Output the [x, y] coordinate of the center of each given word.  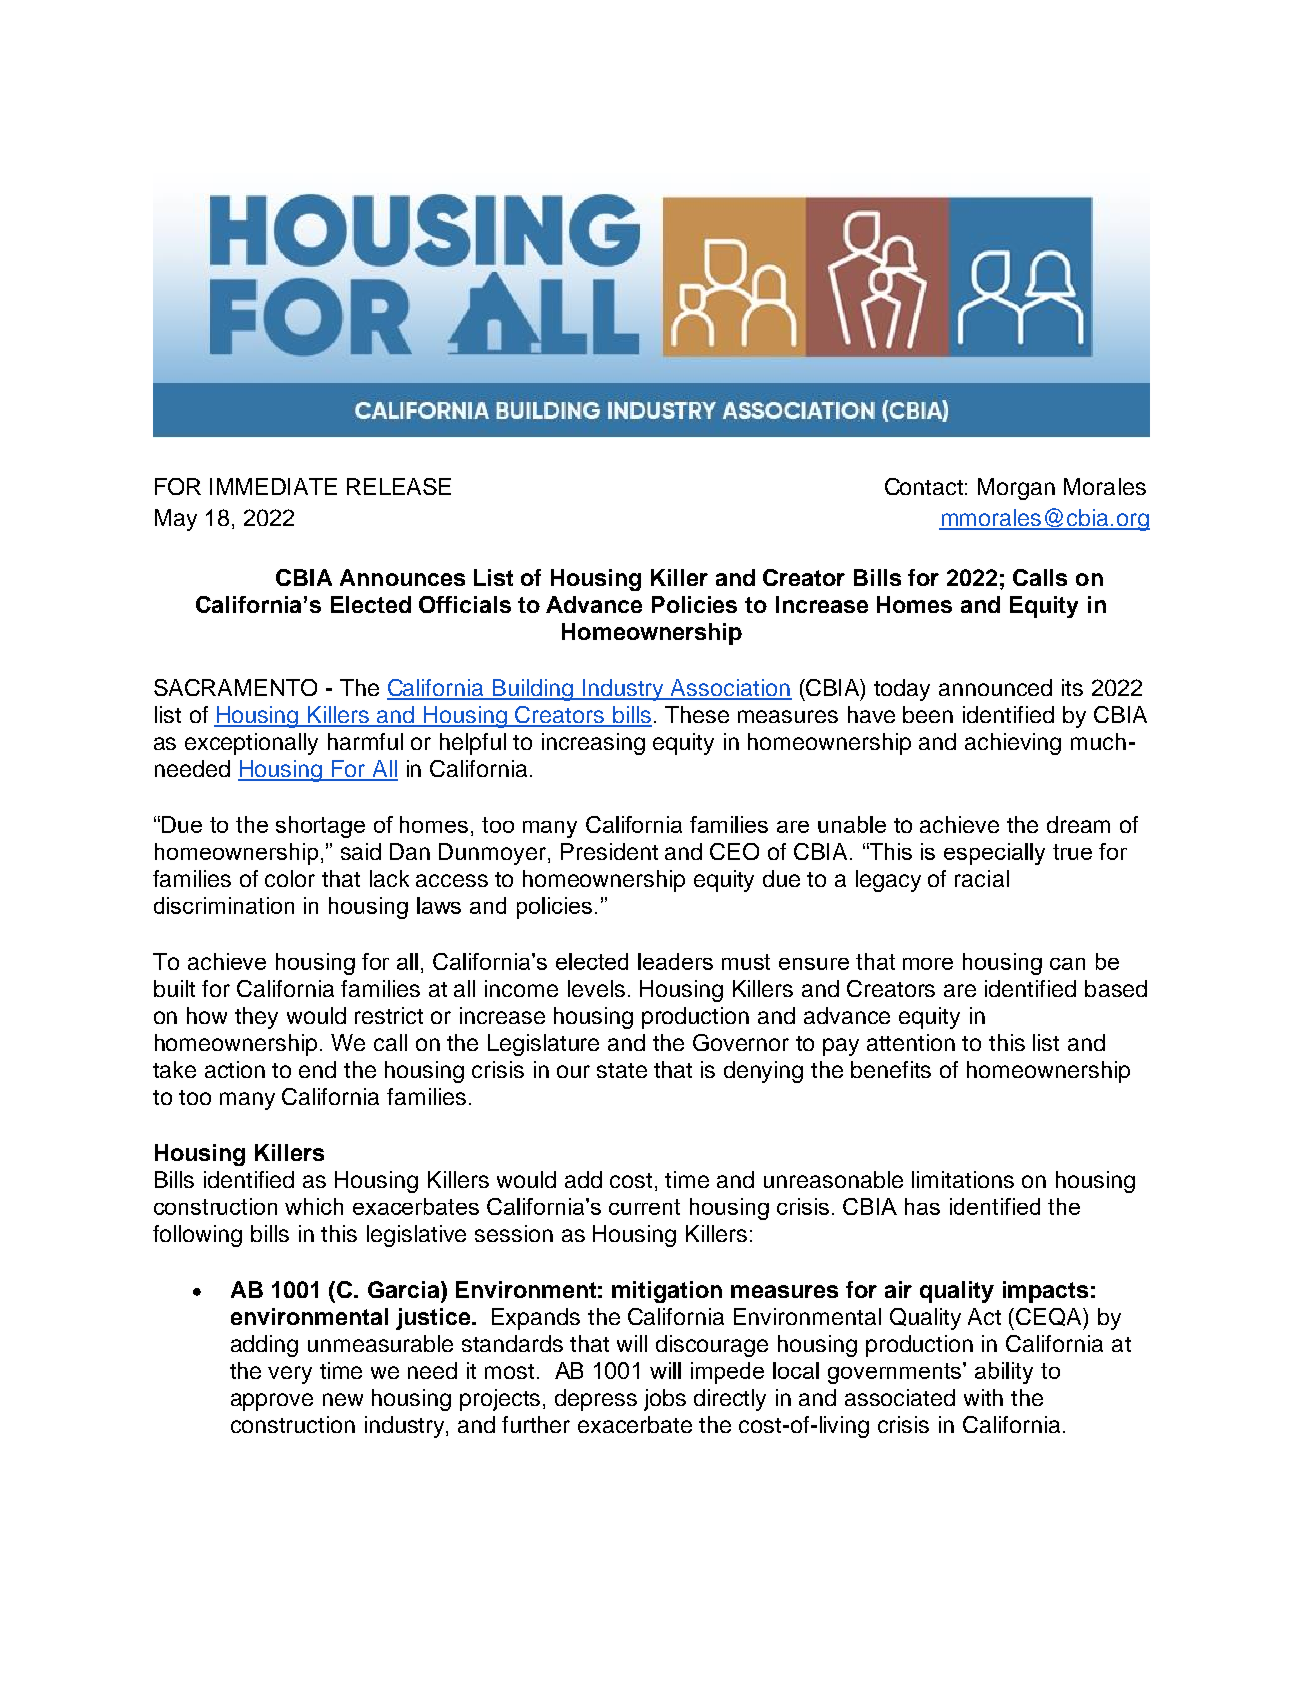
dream [1078, 824]
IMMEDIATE [273, 486]
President [609, 851]
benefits [891, 1069]
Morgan [1016, 489]
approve [272, 1402]
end [317, 1069]
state [622, 1070]
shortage [320, 827]
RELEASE [399, 486]
